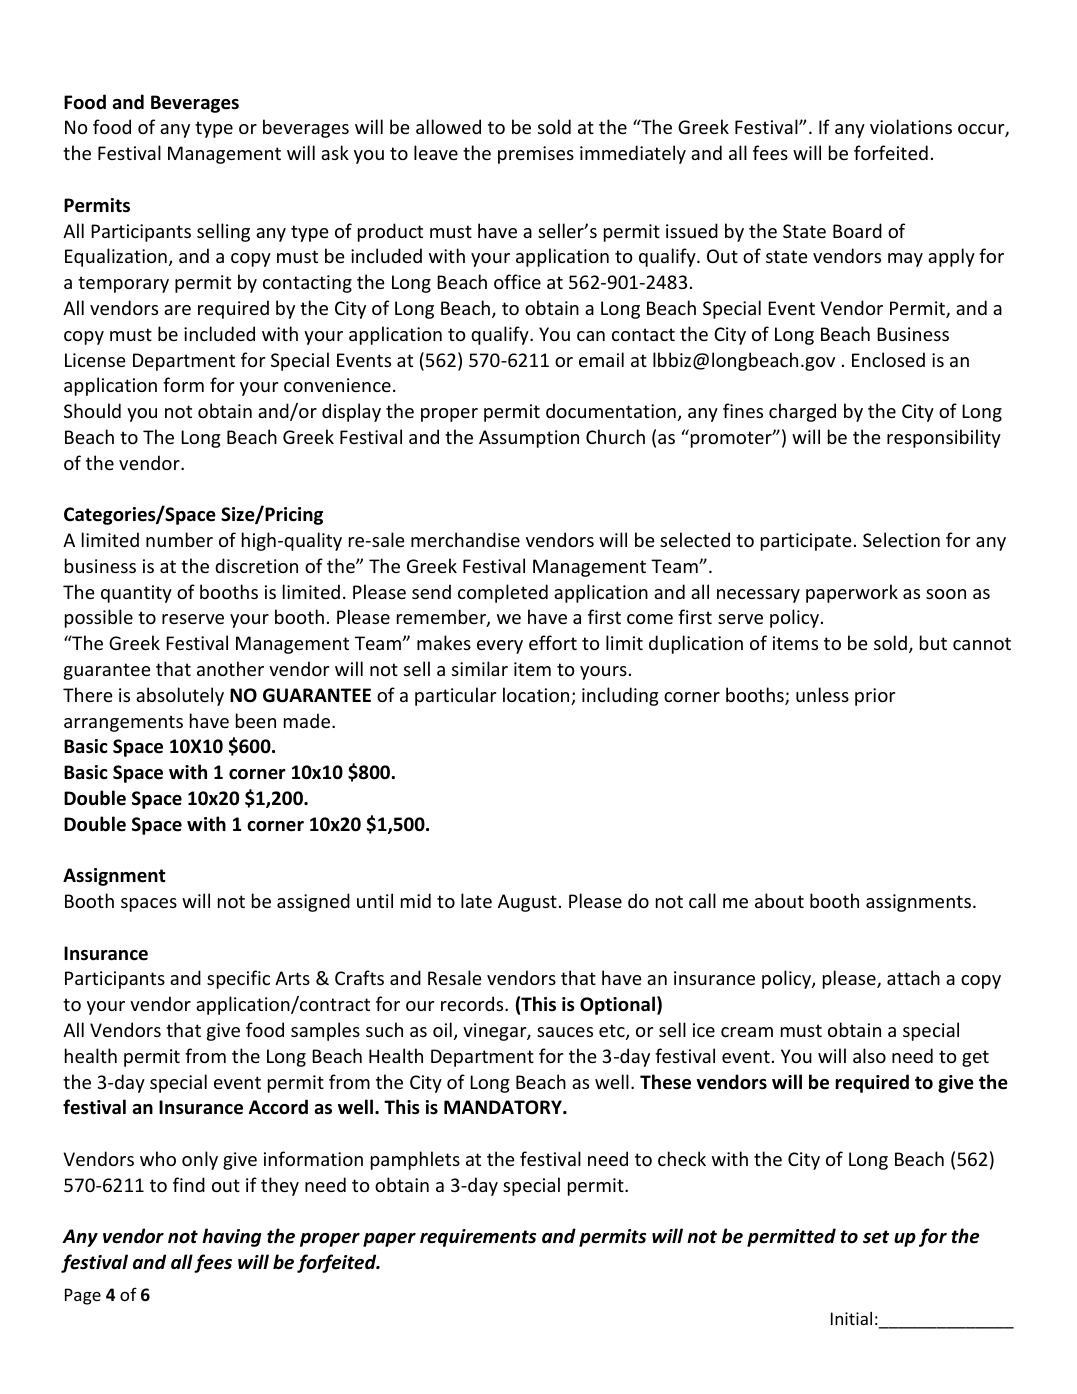  What do you see at coordinates (536, 155) in the image?
I see `premises` at bounding box center [536, 155].
